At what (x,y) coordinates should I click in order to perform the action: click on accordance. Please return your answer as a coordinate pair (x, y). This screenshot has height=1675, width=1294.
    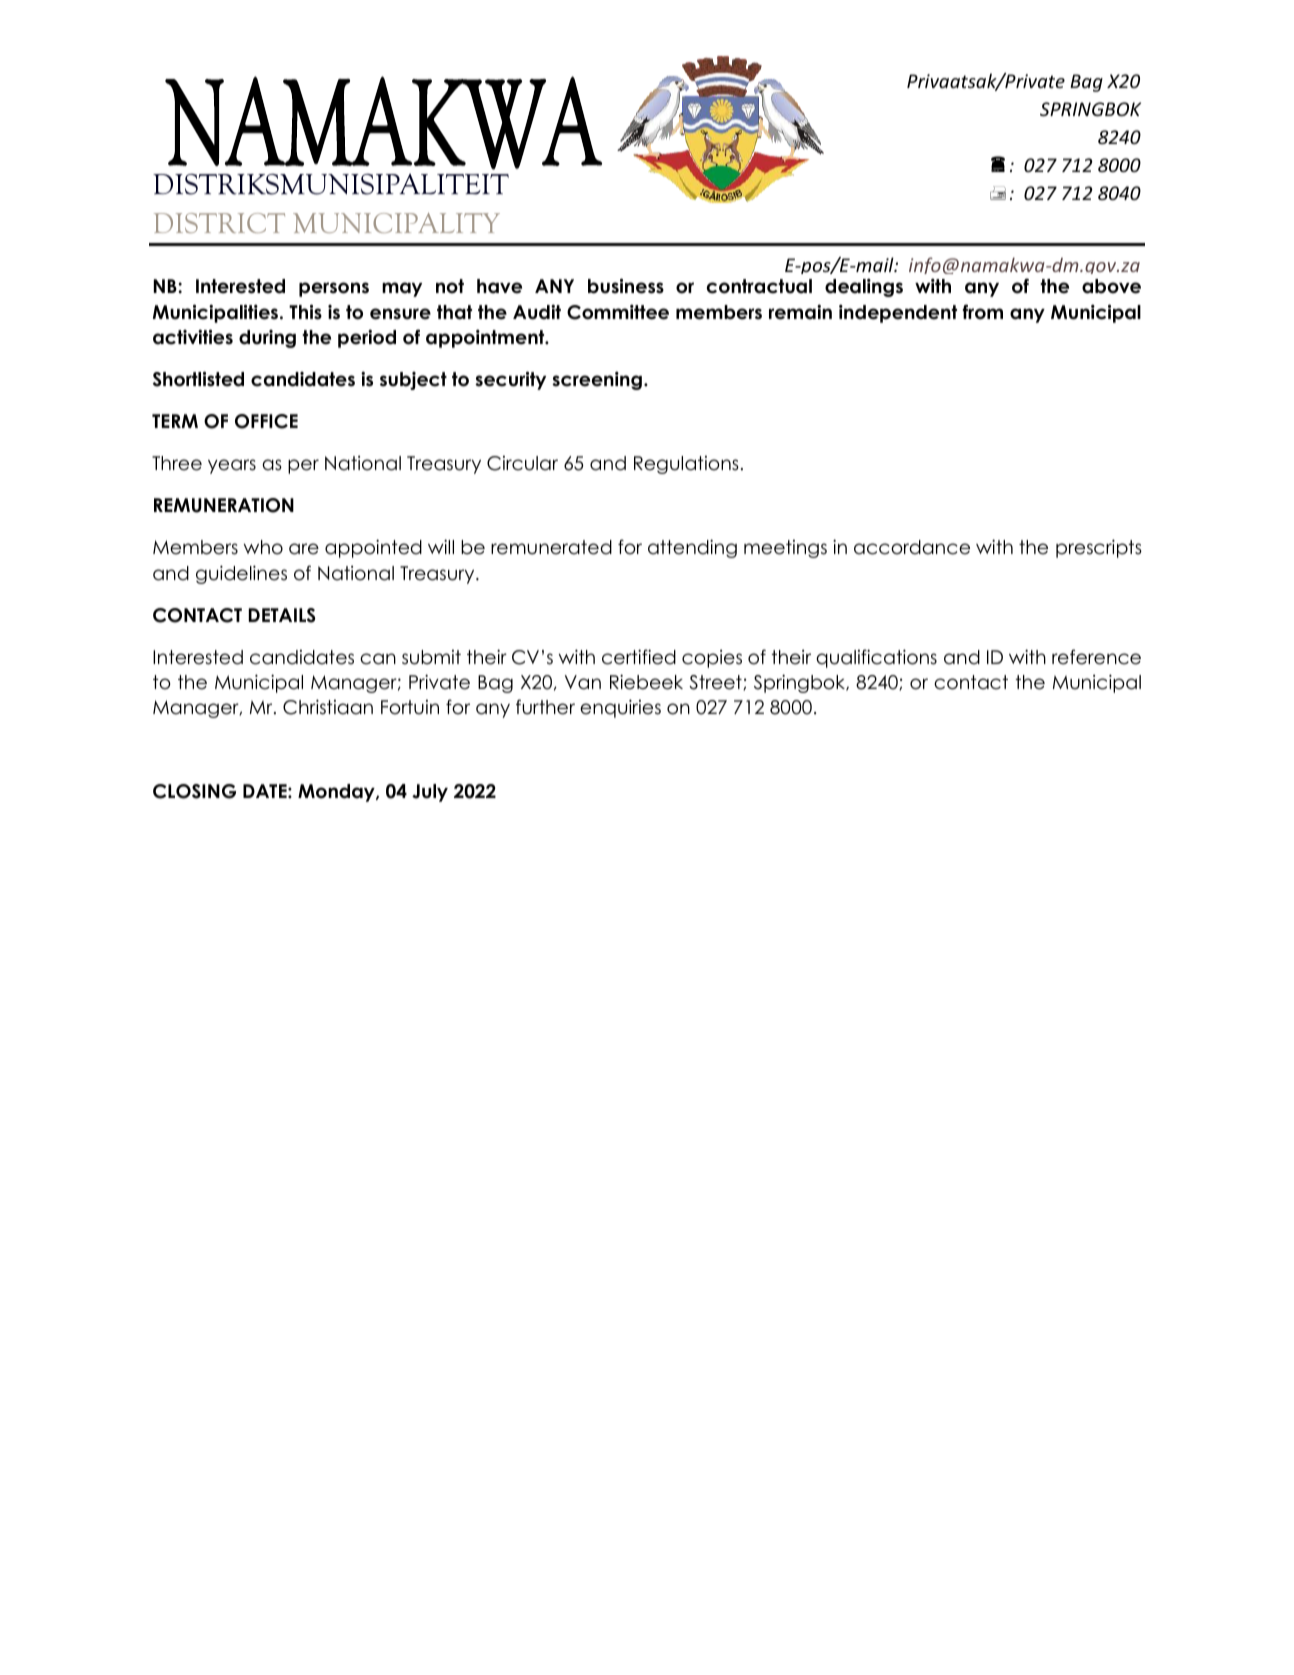
    Looking at the image, I should click on (912, 547).
